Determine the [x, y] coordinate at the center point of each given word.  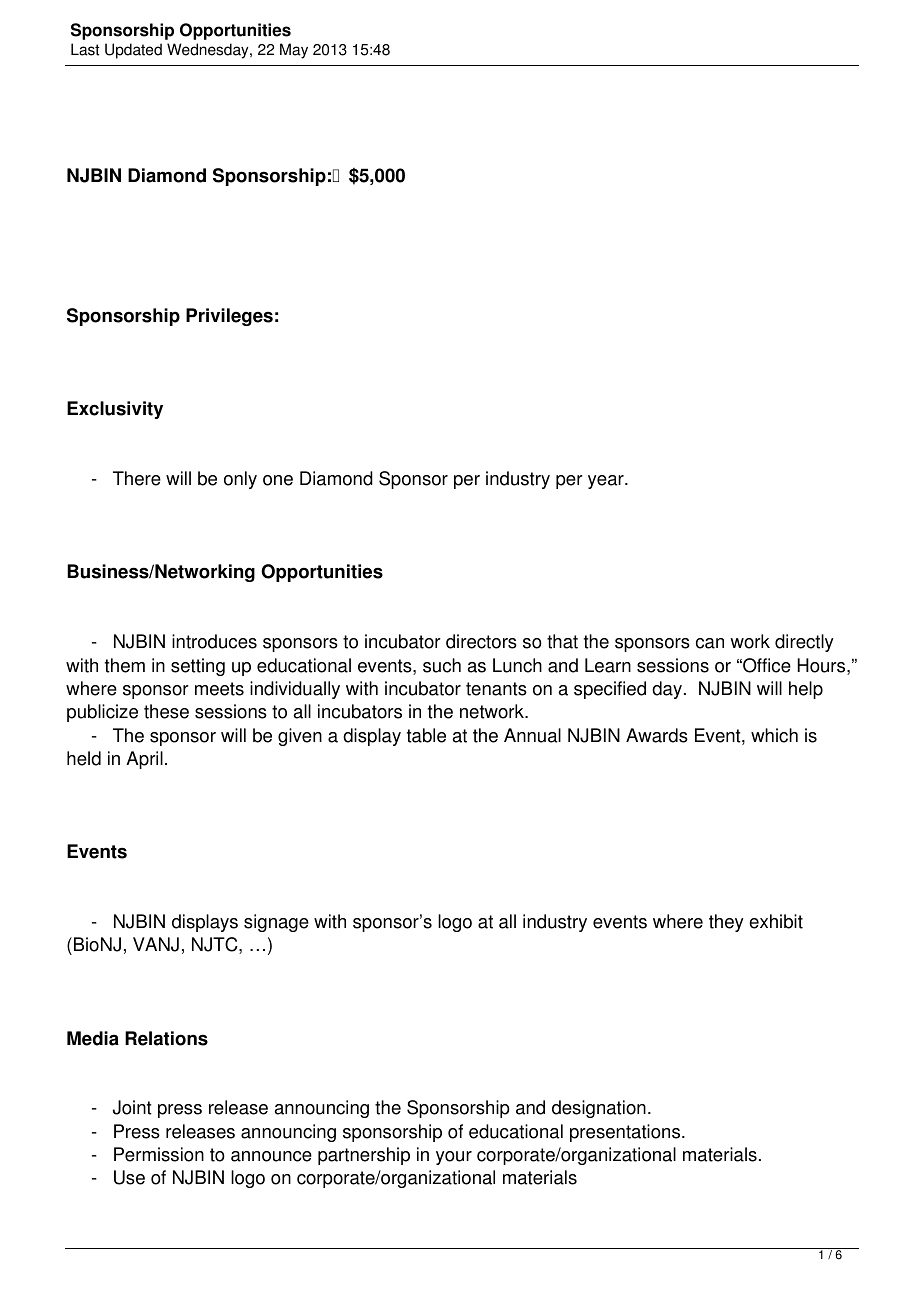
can [710, 643]
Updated [133, 51]
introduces [214, 641]
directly [804, 643]
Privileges [229, 317]
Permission [159, 1154]
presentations [626, 1133]
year [607, 482]
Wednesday [209, 51]
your [454, 1158]
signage [276, 923]
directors [481, 641]
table [426, 735]
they [726, 923]
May [294, 51]
